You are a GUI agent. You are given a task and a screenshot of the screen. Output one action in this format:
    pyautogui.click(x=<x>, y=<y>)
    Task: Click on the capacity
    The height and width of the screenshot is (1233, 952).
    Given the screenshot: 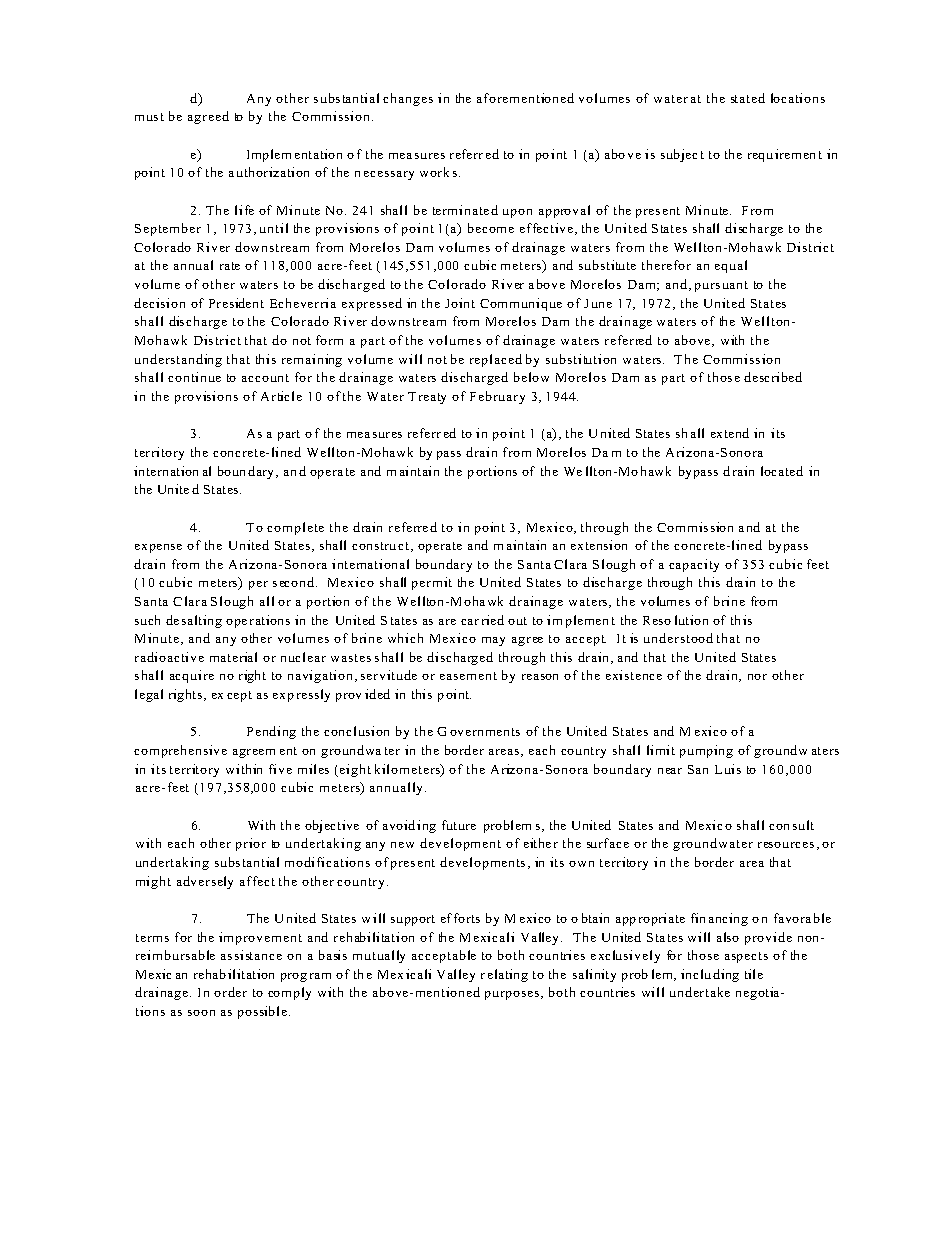 What is the action you would take?
    pyautogui.click(x=694, y=565)
